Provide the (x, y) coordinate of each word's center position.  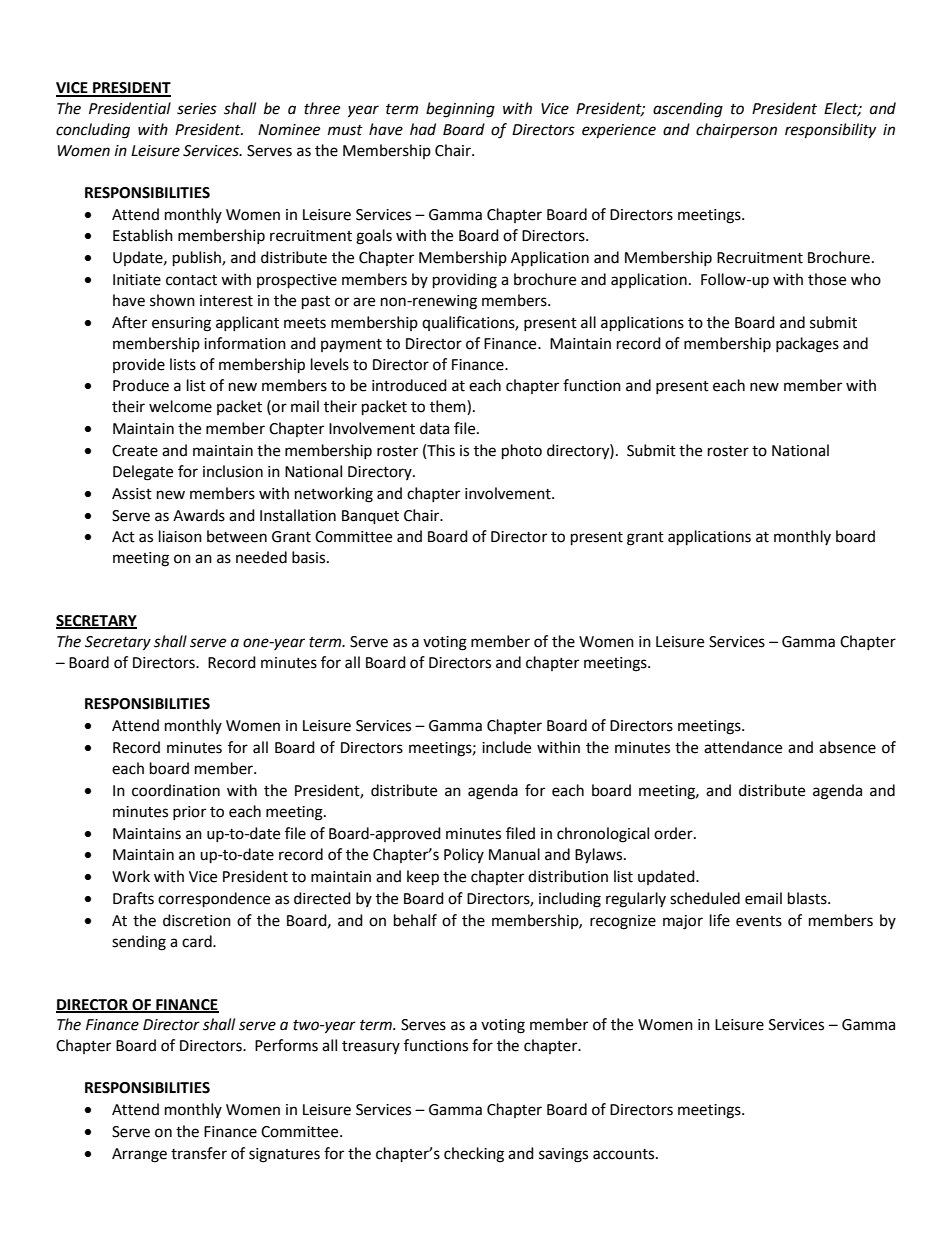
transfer (199, 1153)
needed (261, 557)
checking (474, 1155)
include (506, 747)
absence (847, 747)
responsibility (830, 131)
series (197, 109)
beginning (460, 110)
